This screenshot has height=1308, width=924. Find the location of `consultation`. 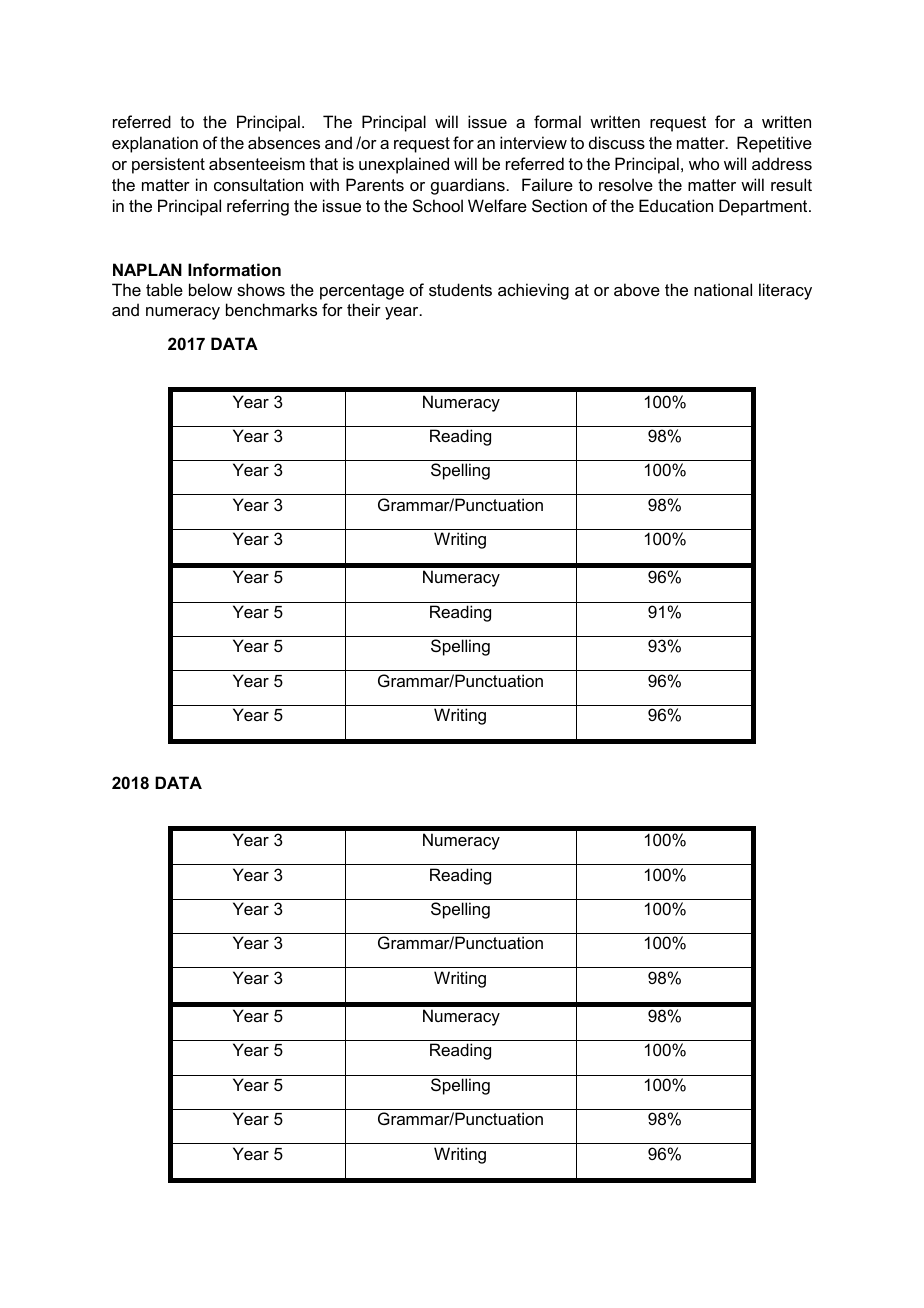

consultation is located at coordinates (258, 184).
